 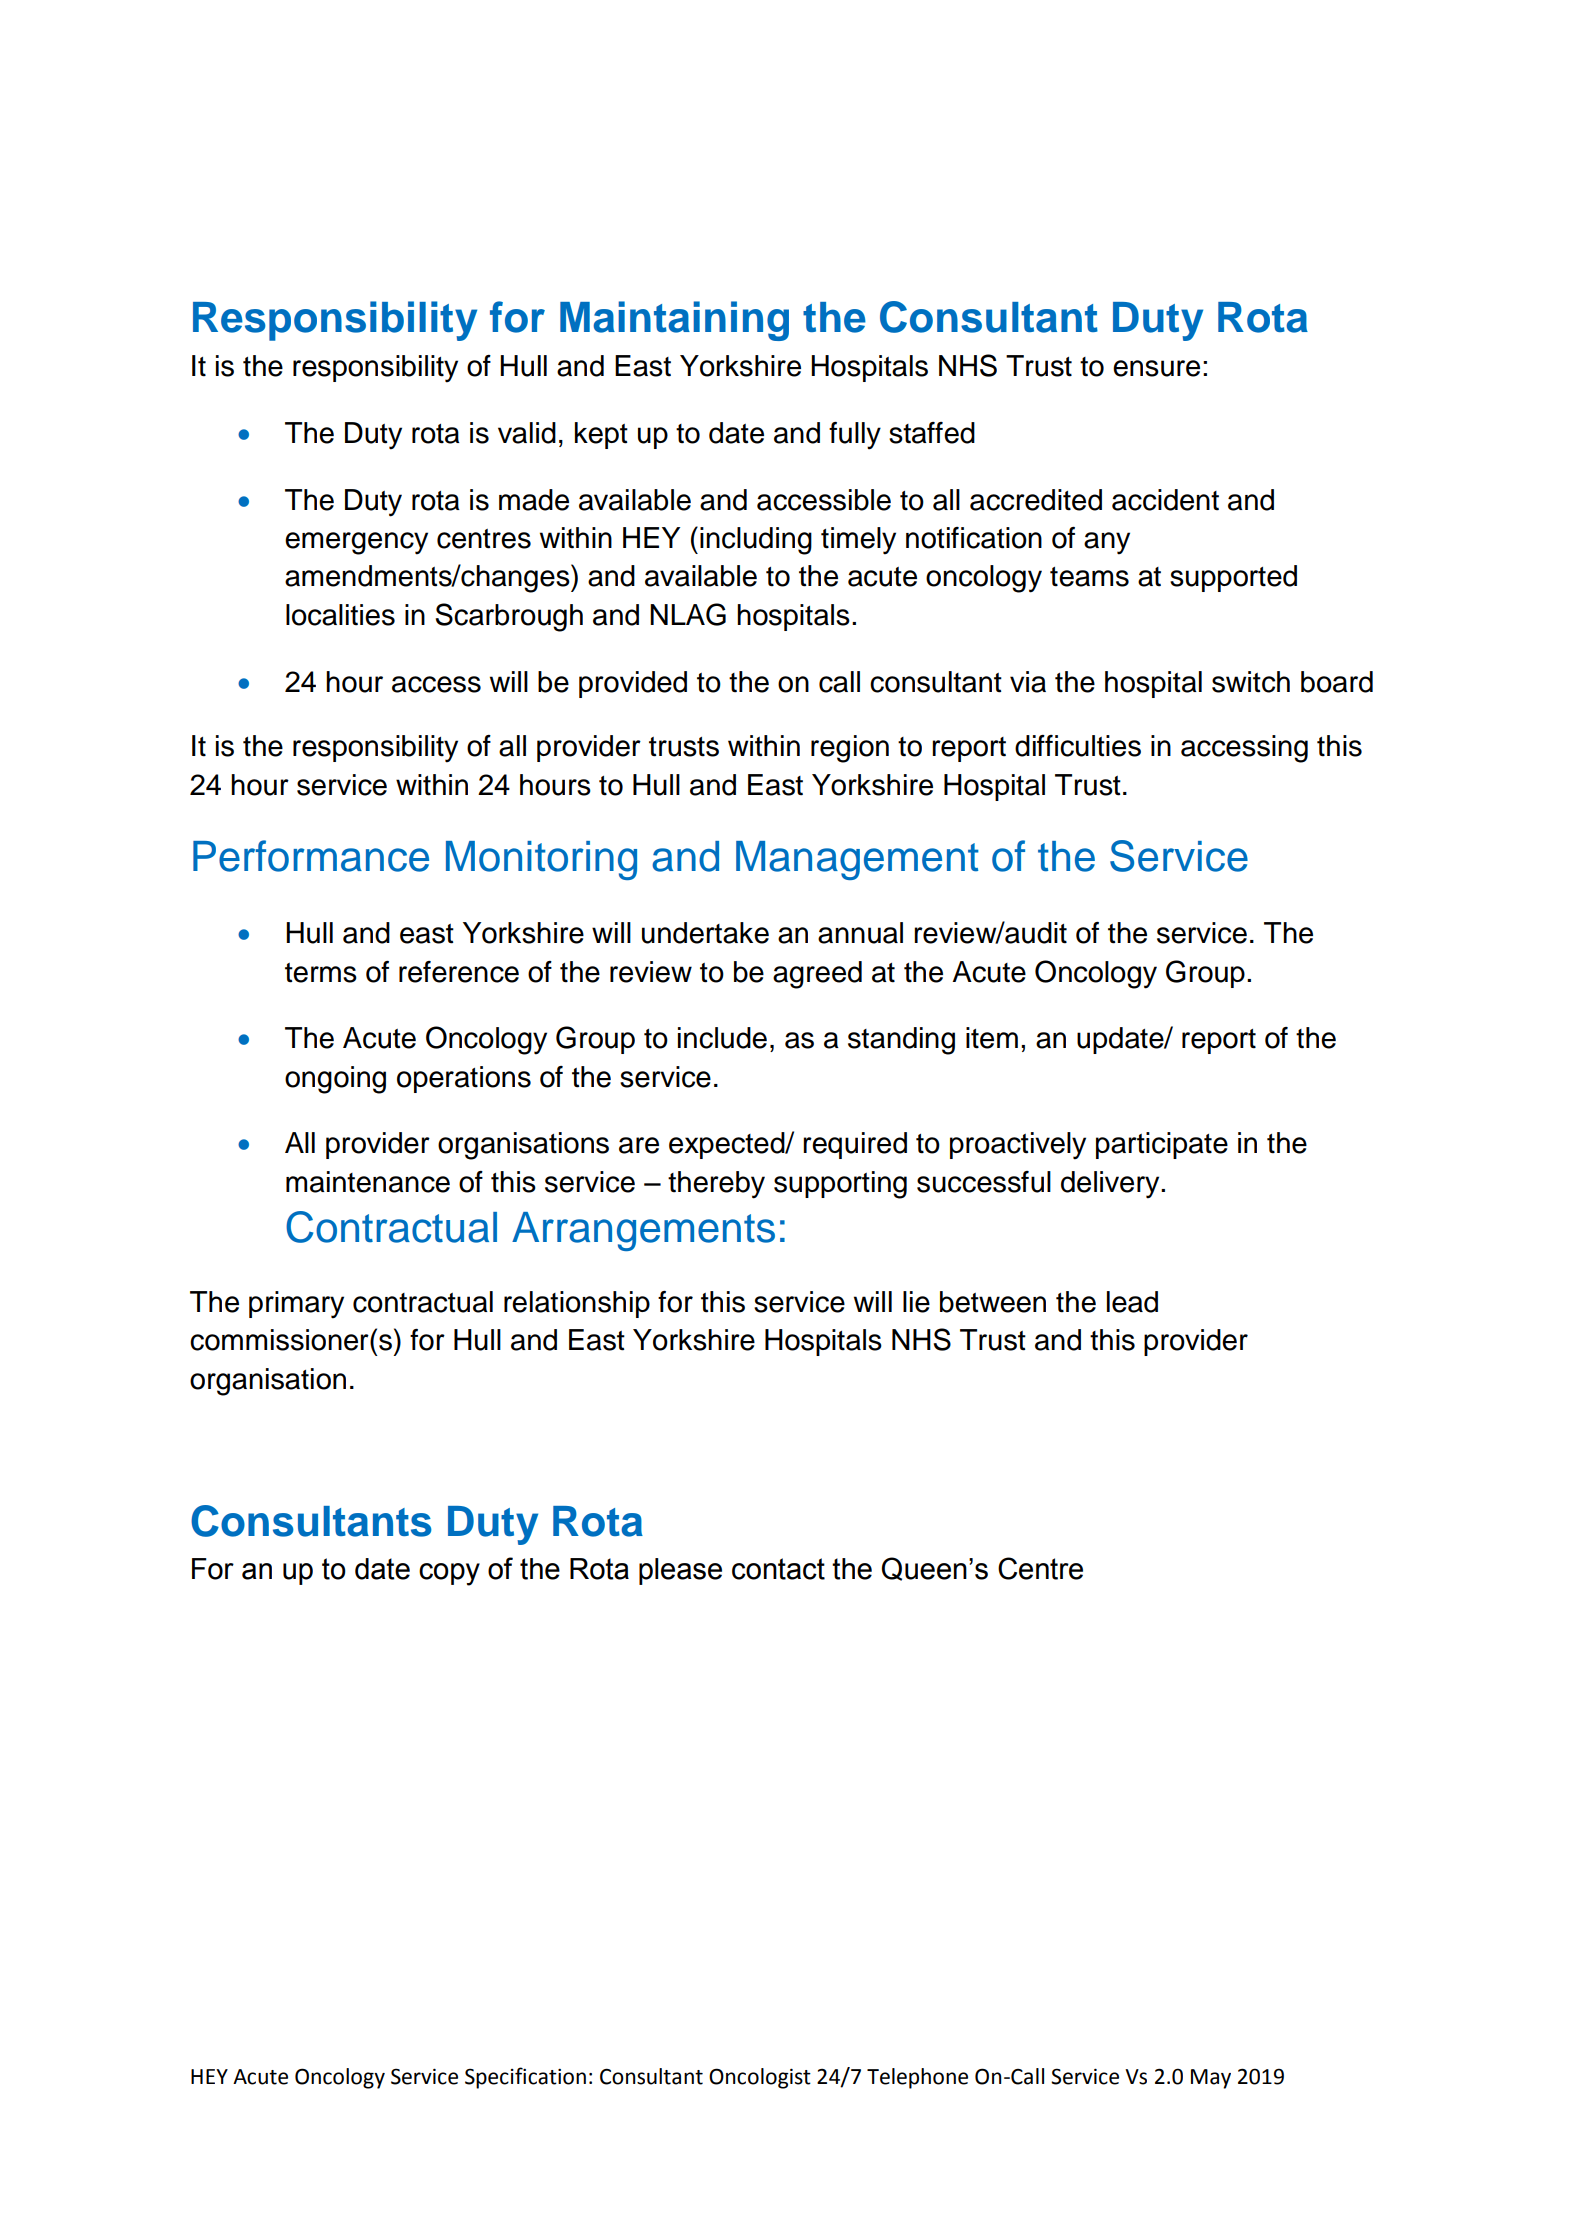 I want to click on valid, so click(x=527, y=433).
